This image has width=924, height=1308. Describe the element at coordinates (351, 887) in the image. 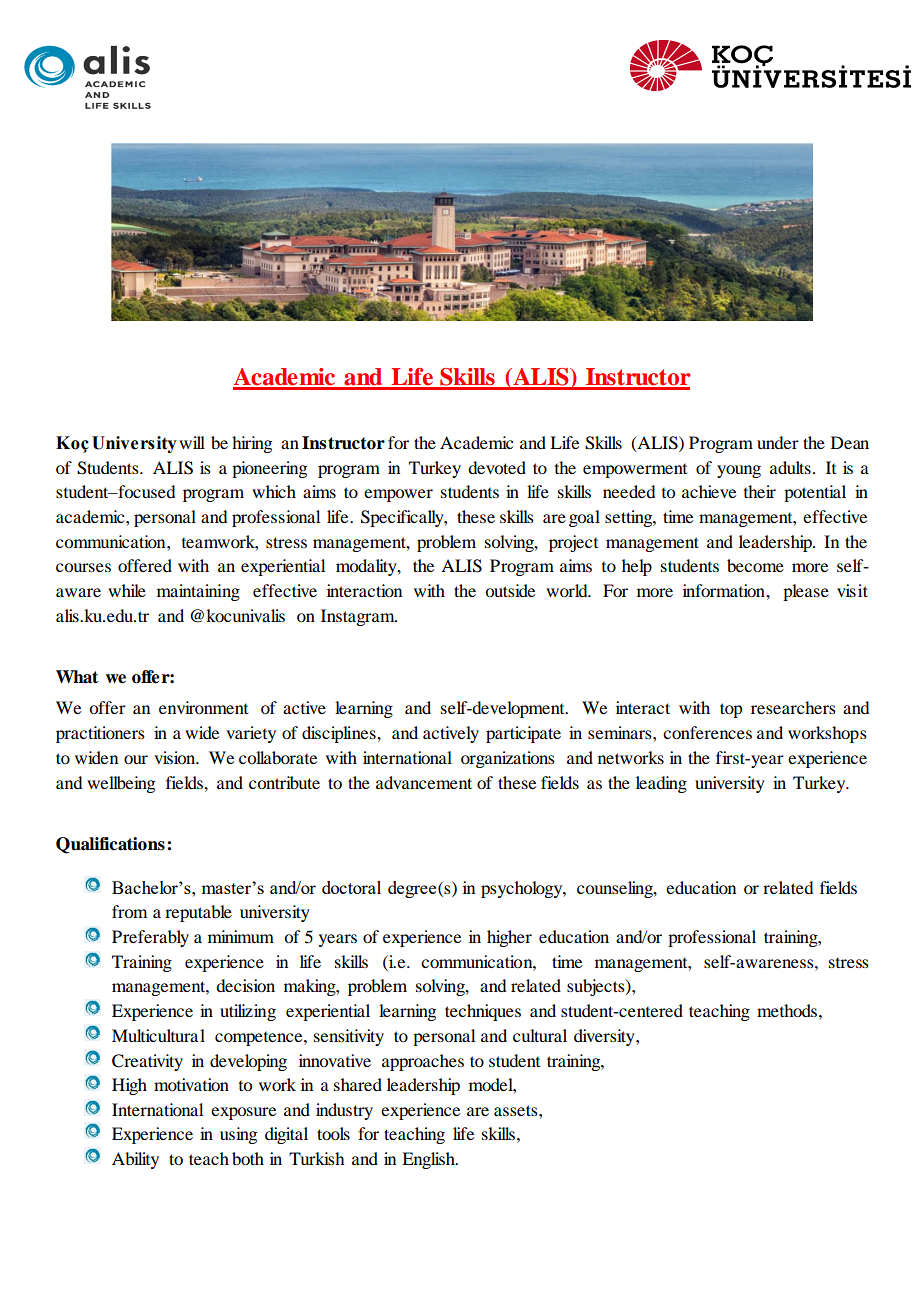

I see `doctoral` at that location.
